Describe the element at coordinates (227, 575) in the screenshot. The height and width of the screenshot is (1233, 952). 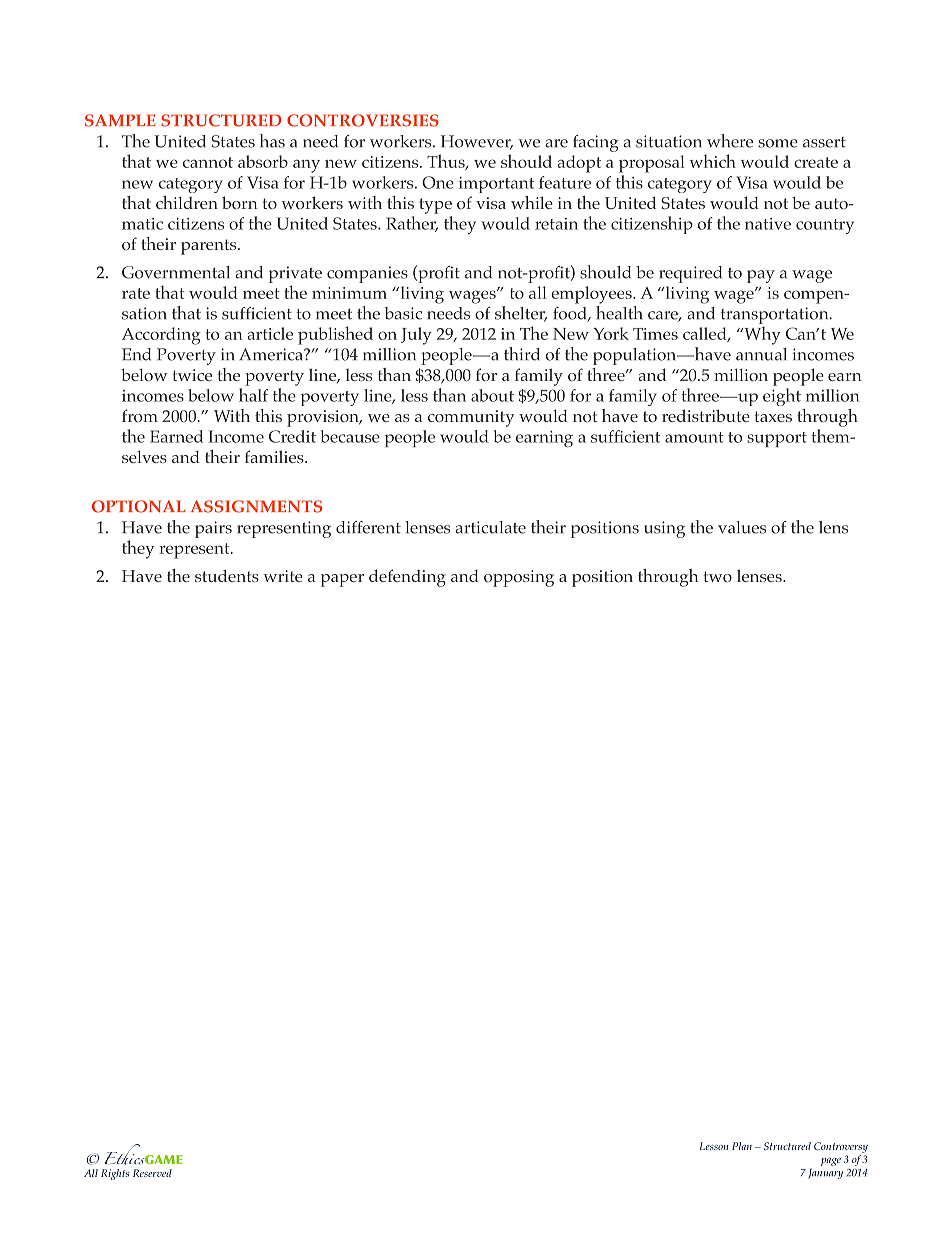
I see `students` at that location.
